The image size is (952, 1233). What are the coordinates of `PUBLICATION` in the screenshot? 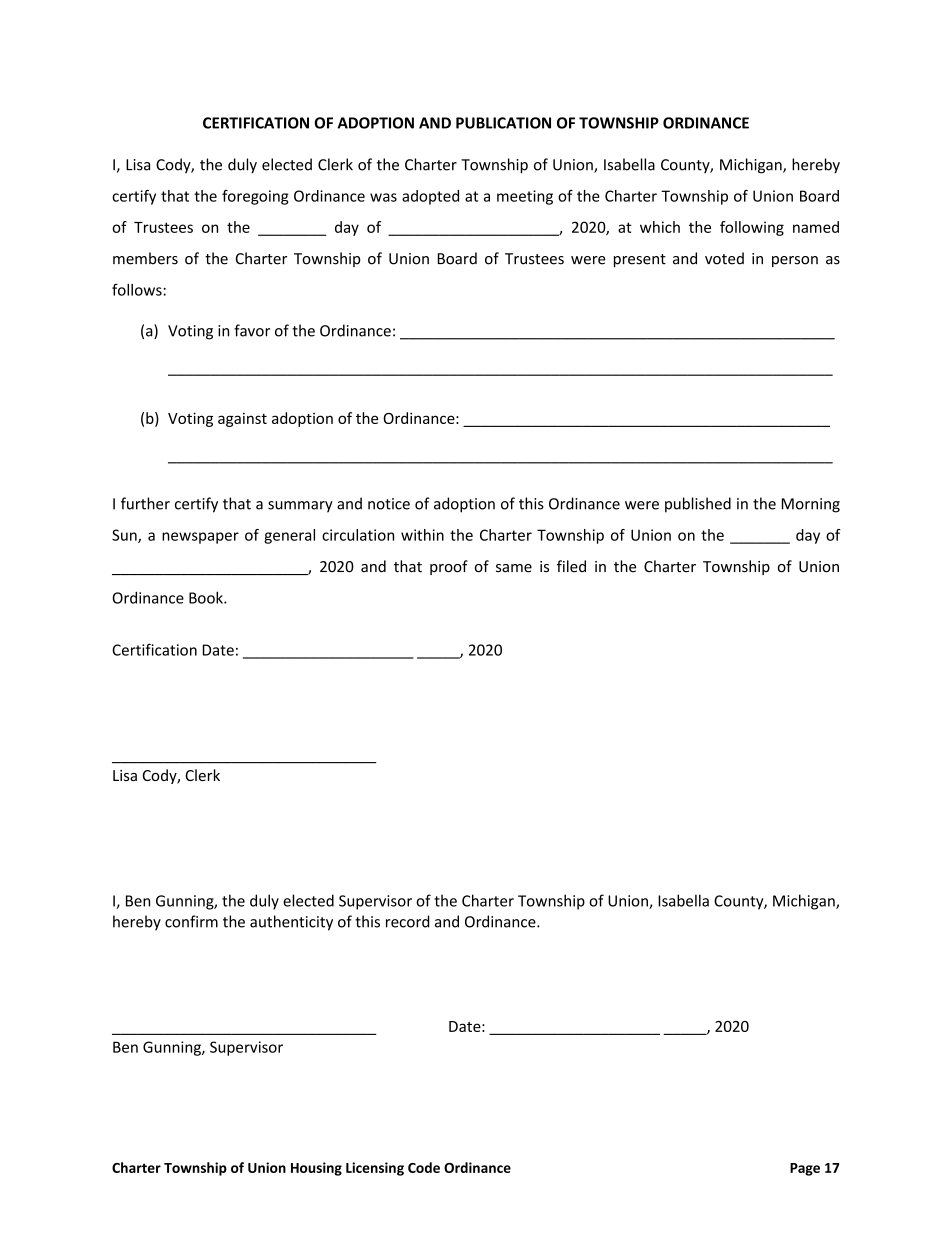 It's located at (503, 123).
